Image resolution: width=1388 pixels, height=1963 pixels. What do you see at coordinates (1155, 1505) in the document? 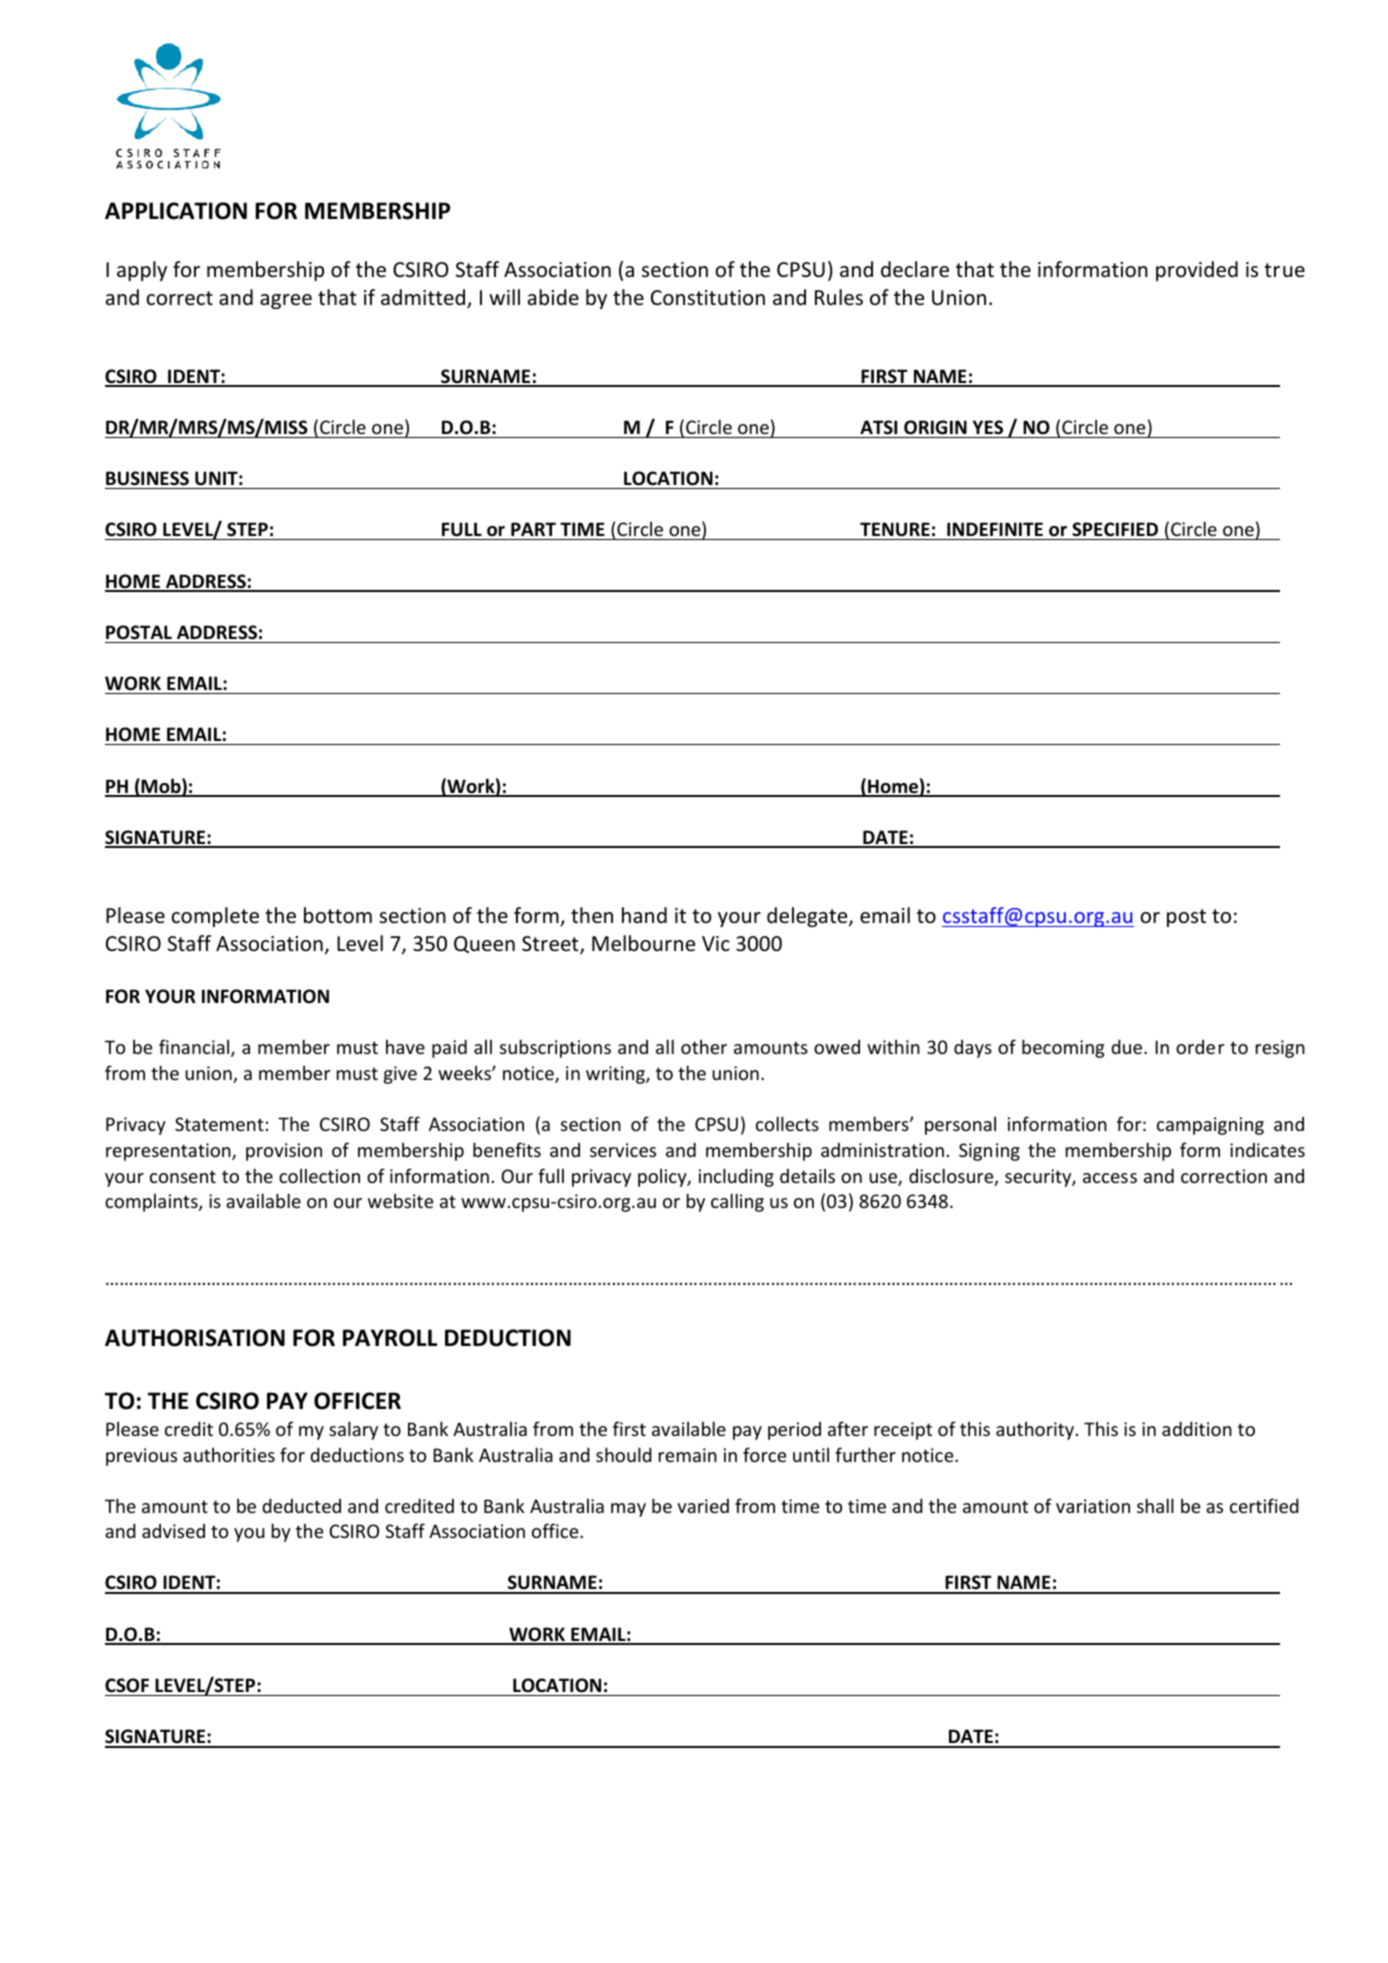
I see `shall` at bounding box center [1155, 1505].
